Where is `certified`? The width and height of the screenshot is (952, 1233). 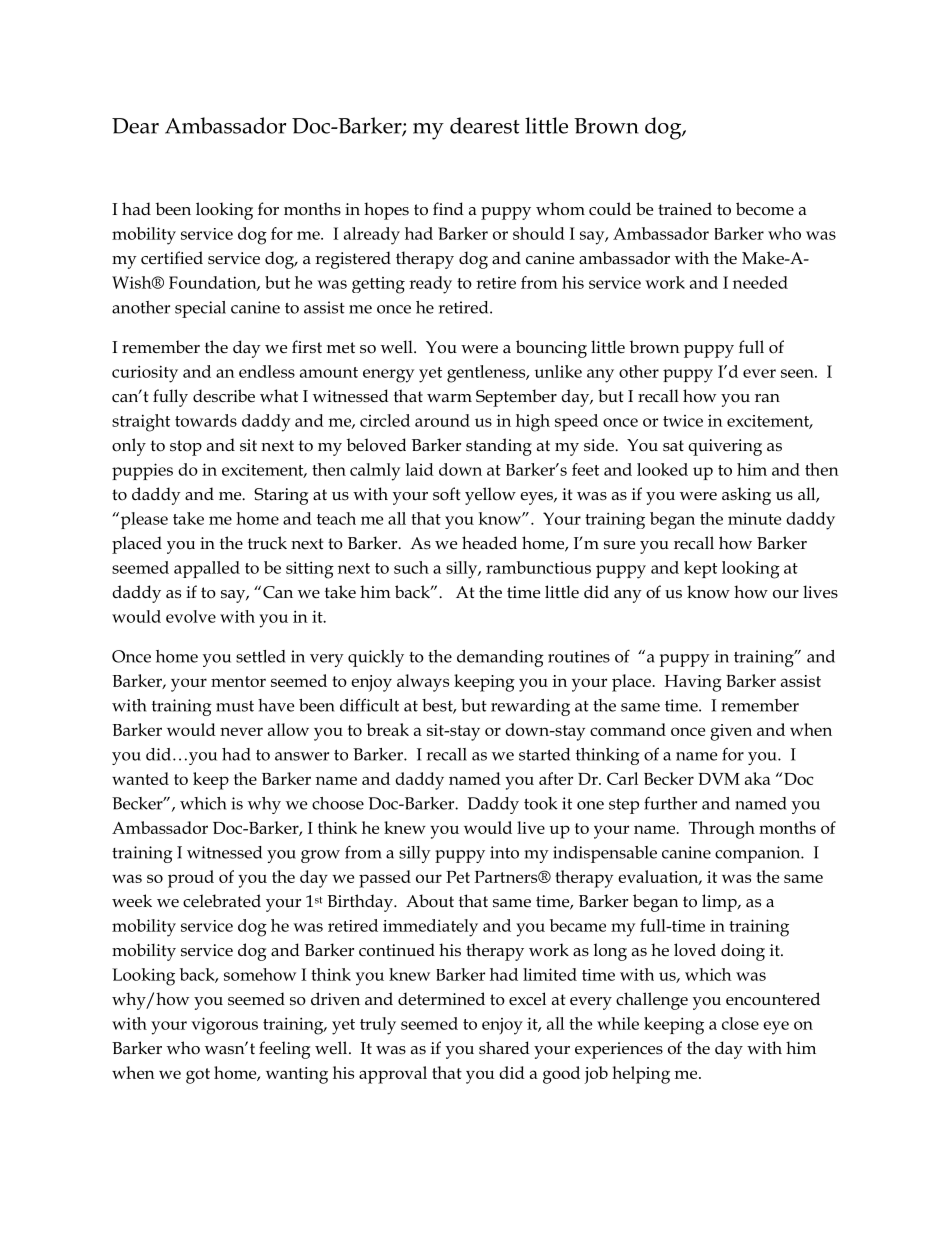
certified is located at coordinates (172, 258).
